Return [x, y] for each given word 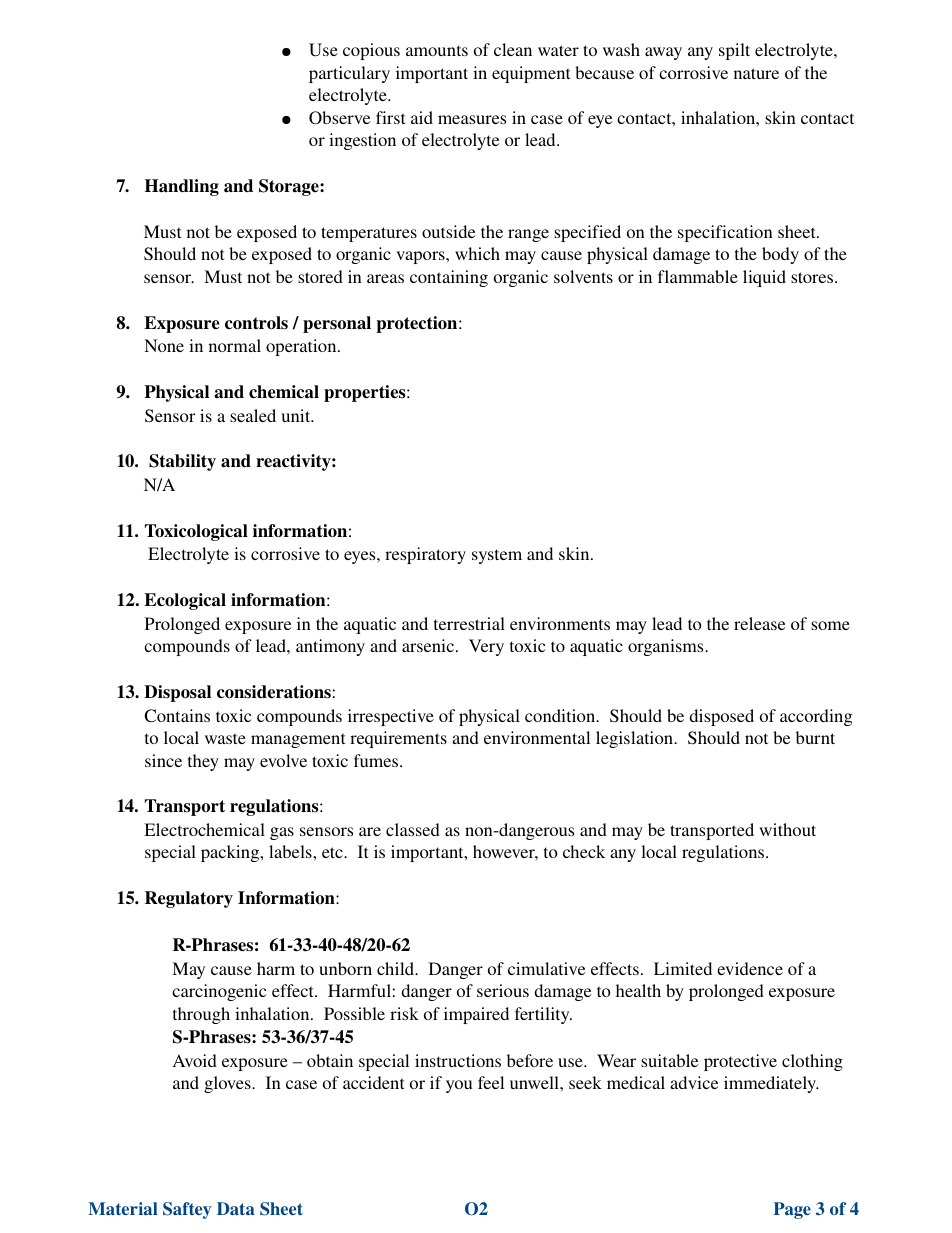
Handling [182, 187]
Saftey [187, 1210]
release [759, 623]
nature [756, 73]
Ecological [185, 601]
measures [472, 119]
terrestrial [469, 623]
